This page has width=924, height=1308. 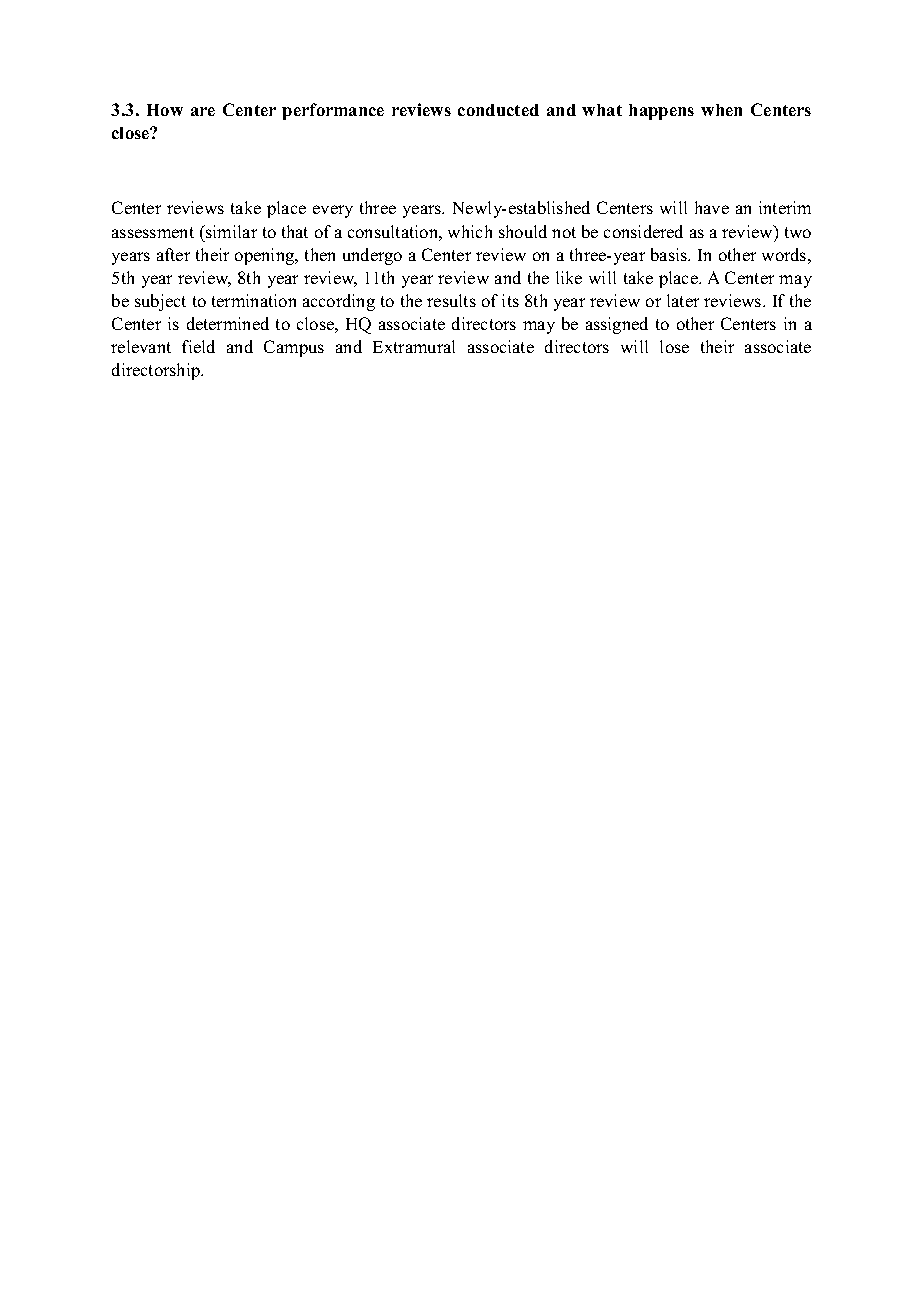 I want to click on similar, so click(x=230, y=231).
